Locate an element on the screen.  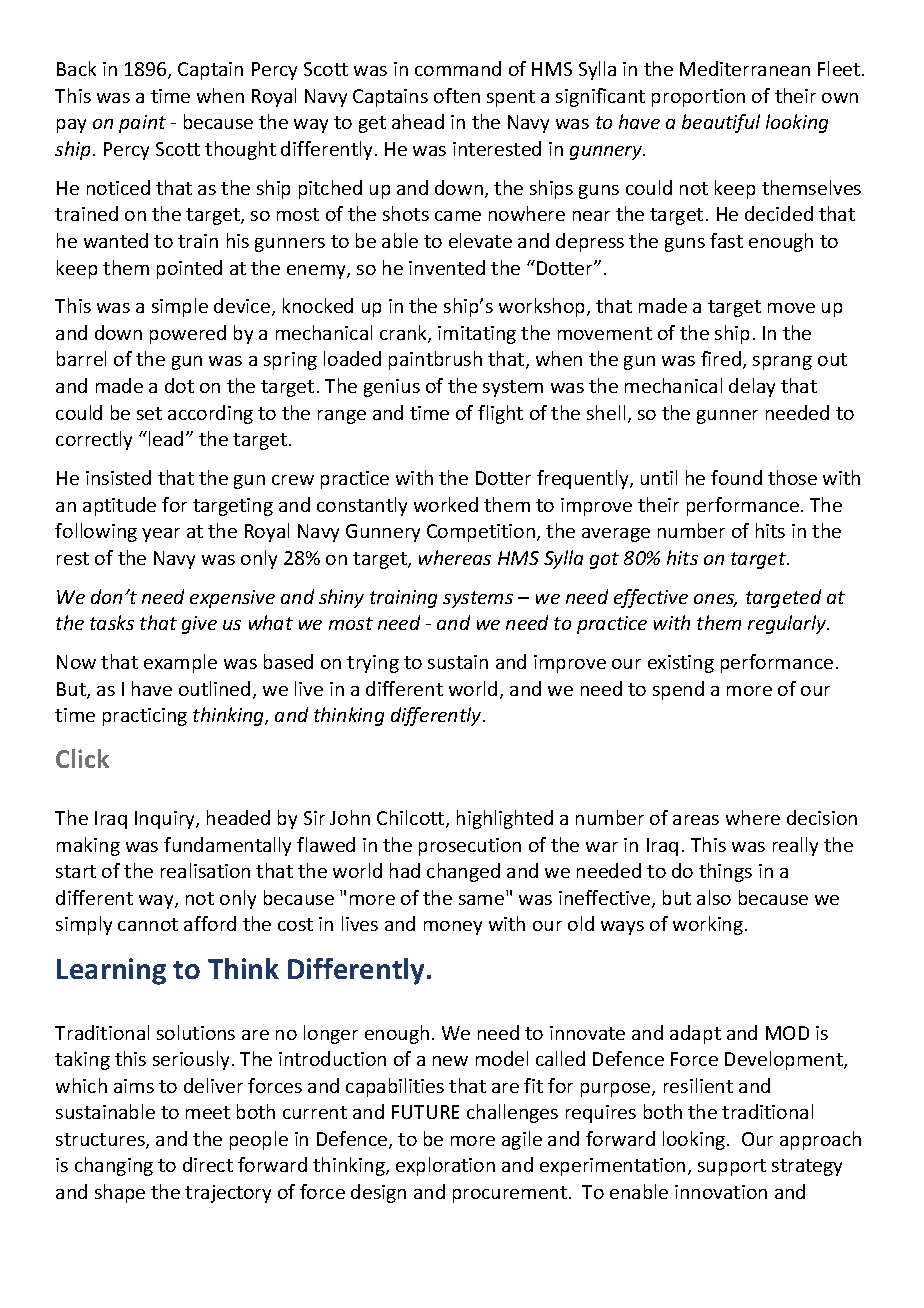
direct is located at coordinates (208, 1164).
